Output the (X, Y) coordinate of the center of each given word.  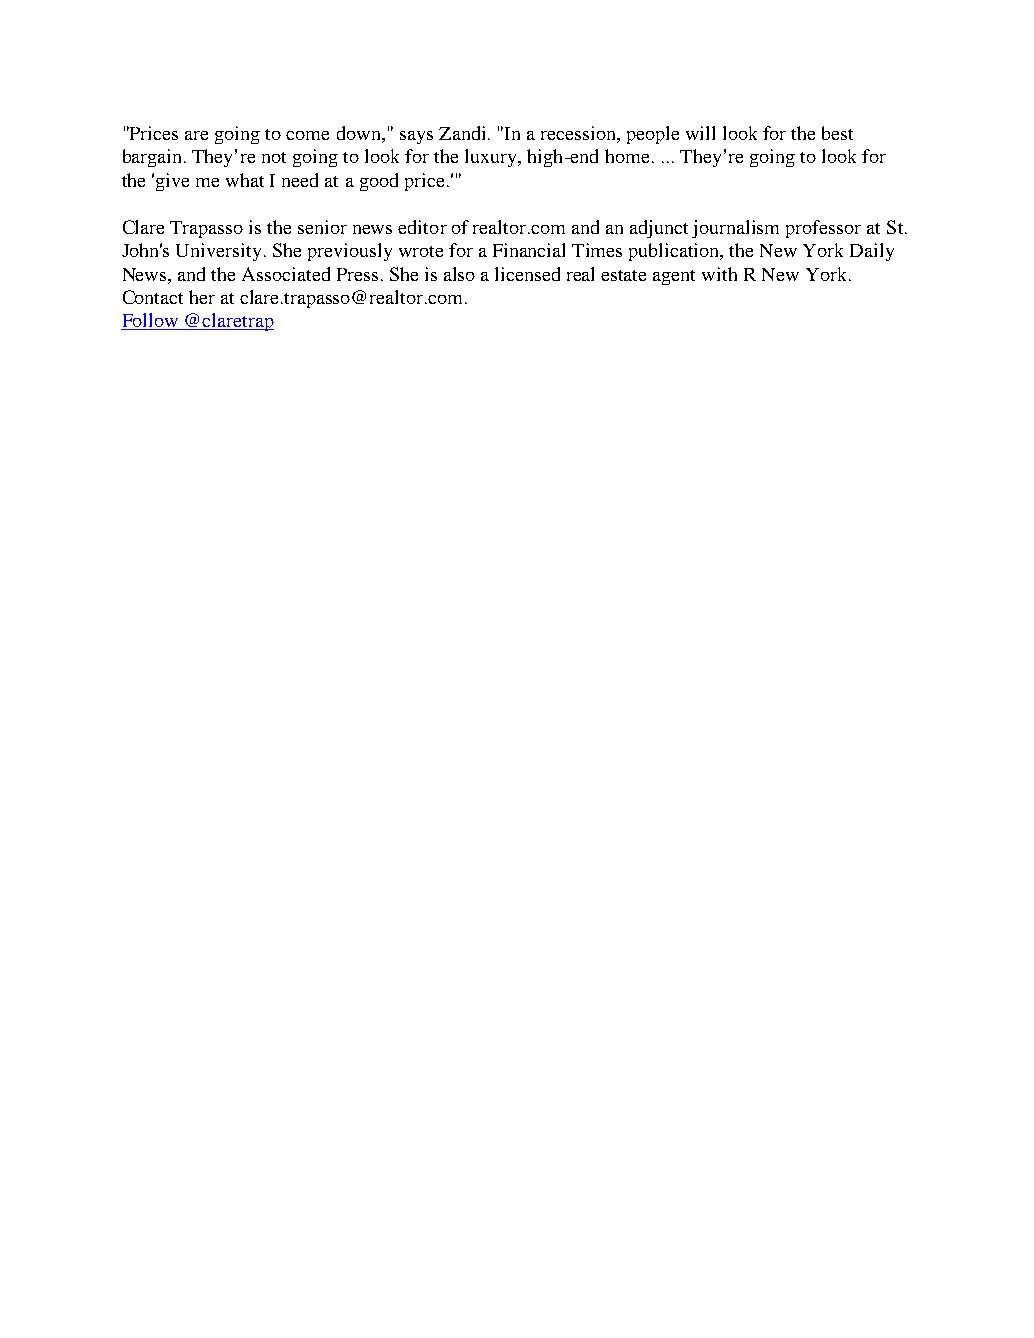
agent (674, 277)
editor (422, 227)
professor (823, 229)
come (307, 135)
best (837, 133)
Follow (151, 321)
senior (322, 227)
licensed (527, 274)
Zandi (464, 133)
